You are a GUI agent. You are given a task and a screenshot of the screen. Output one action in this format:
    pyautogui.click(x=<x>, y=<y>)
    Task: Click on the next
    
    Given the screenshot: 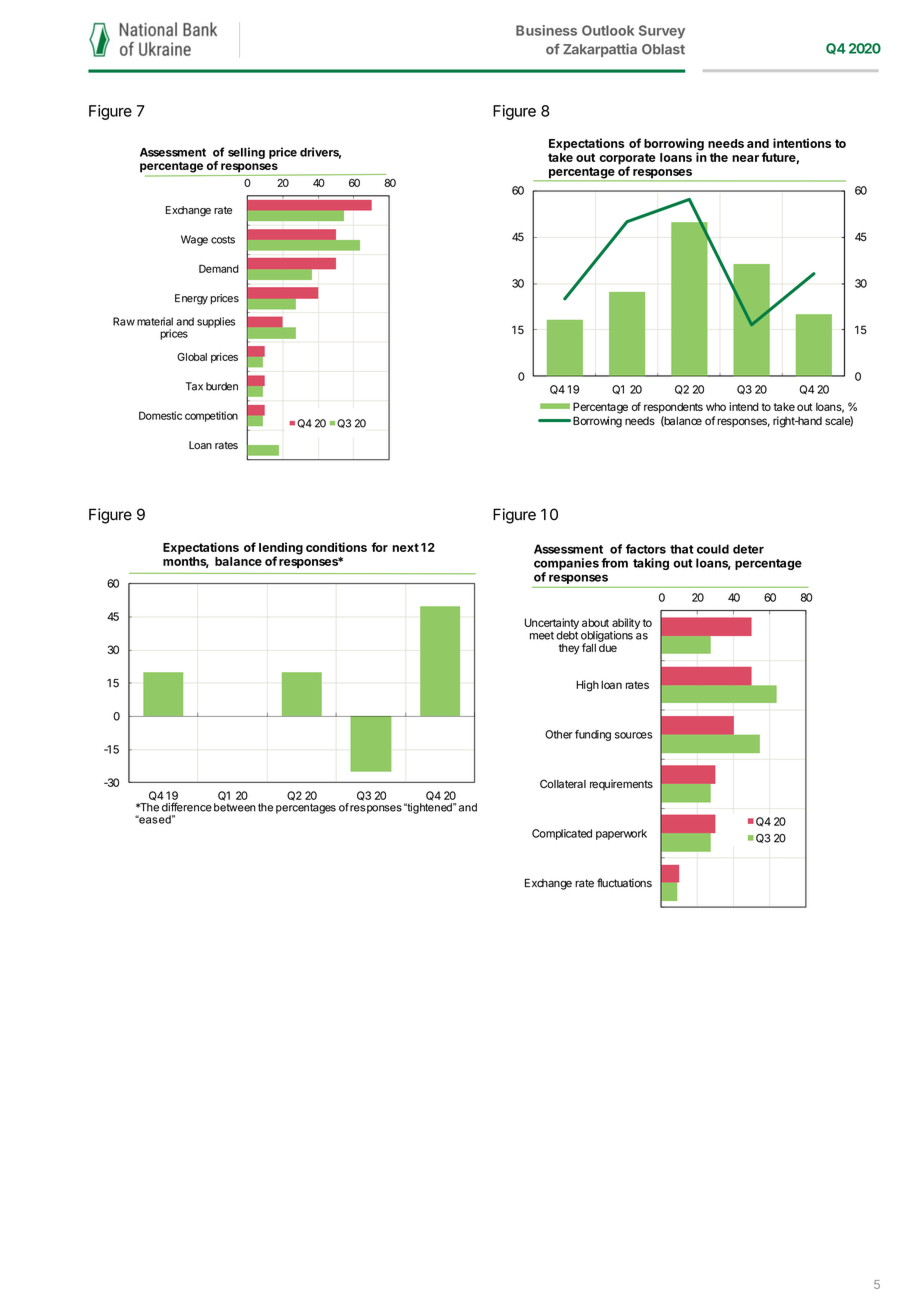 What is the action you would take?
    pyautogui.click(x=405, y=547)
